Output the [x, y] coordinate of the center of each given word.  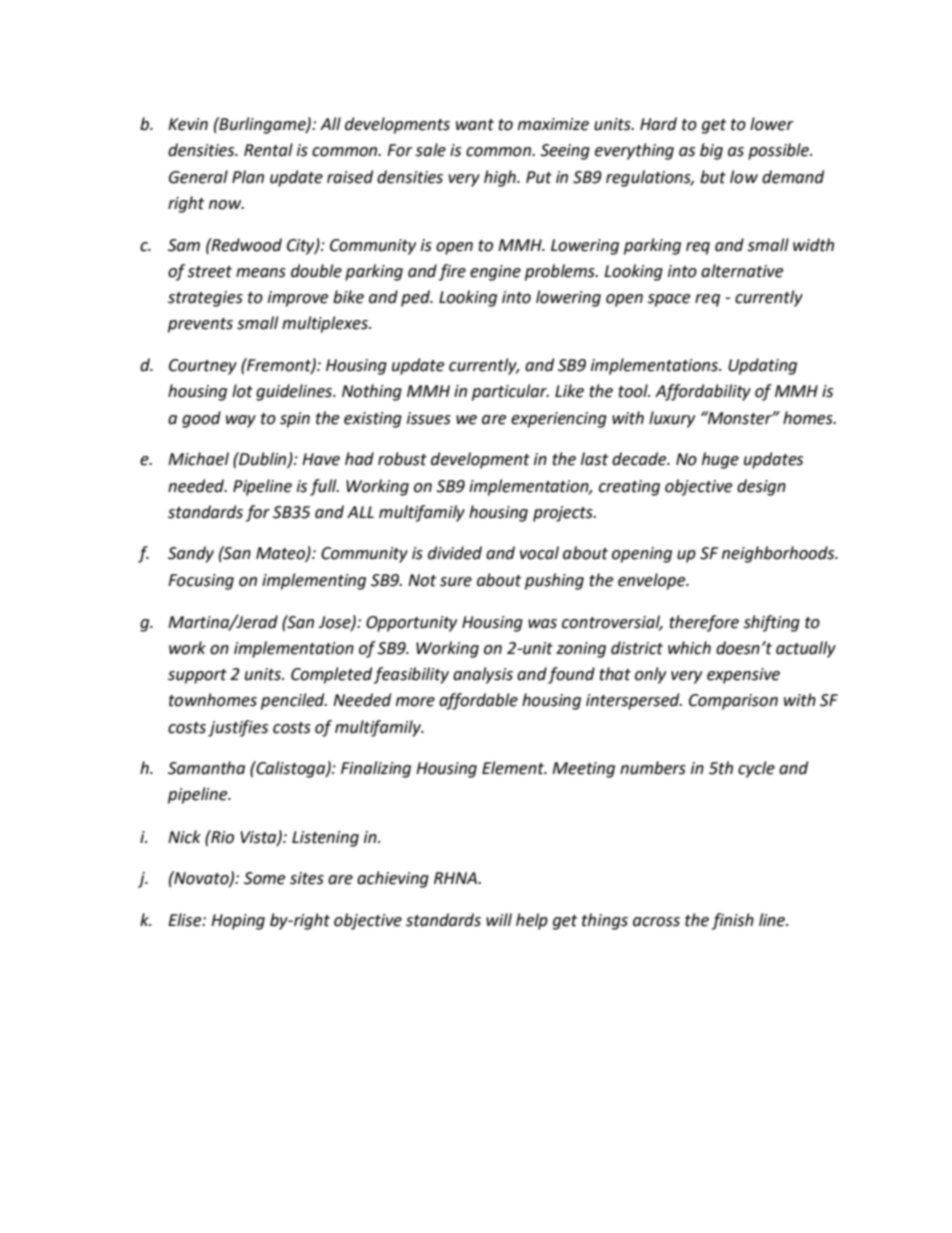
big [711, 151]
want [475, 125]
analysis [483, 675]
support [197, 676]
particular [510, 392]
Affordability [703, 392]
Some [264, 878]
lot [242, 391]
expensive [743, 676]
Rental [268, 150]
